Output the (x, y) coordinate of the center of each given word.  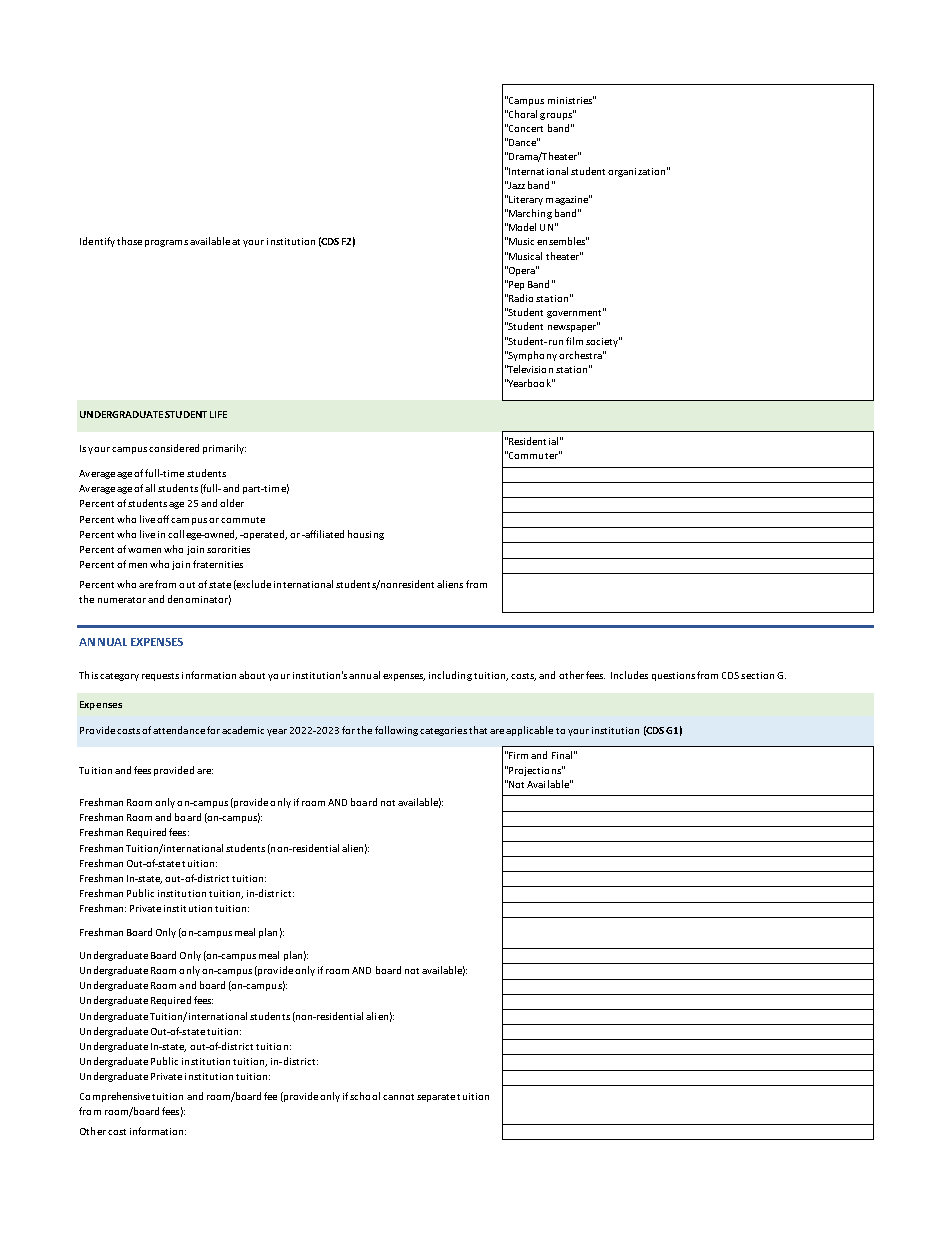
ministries (571, 100)
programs (166, 243)
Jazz (516, 185)
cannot (398, 1097)
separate (436, 1098)
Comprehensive (115, 1097)
